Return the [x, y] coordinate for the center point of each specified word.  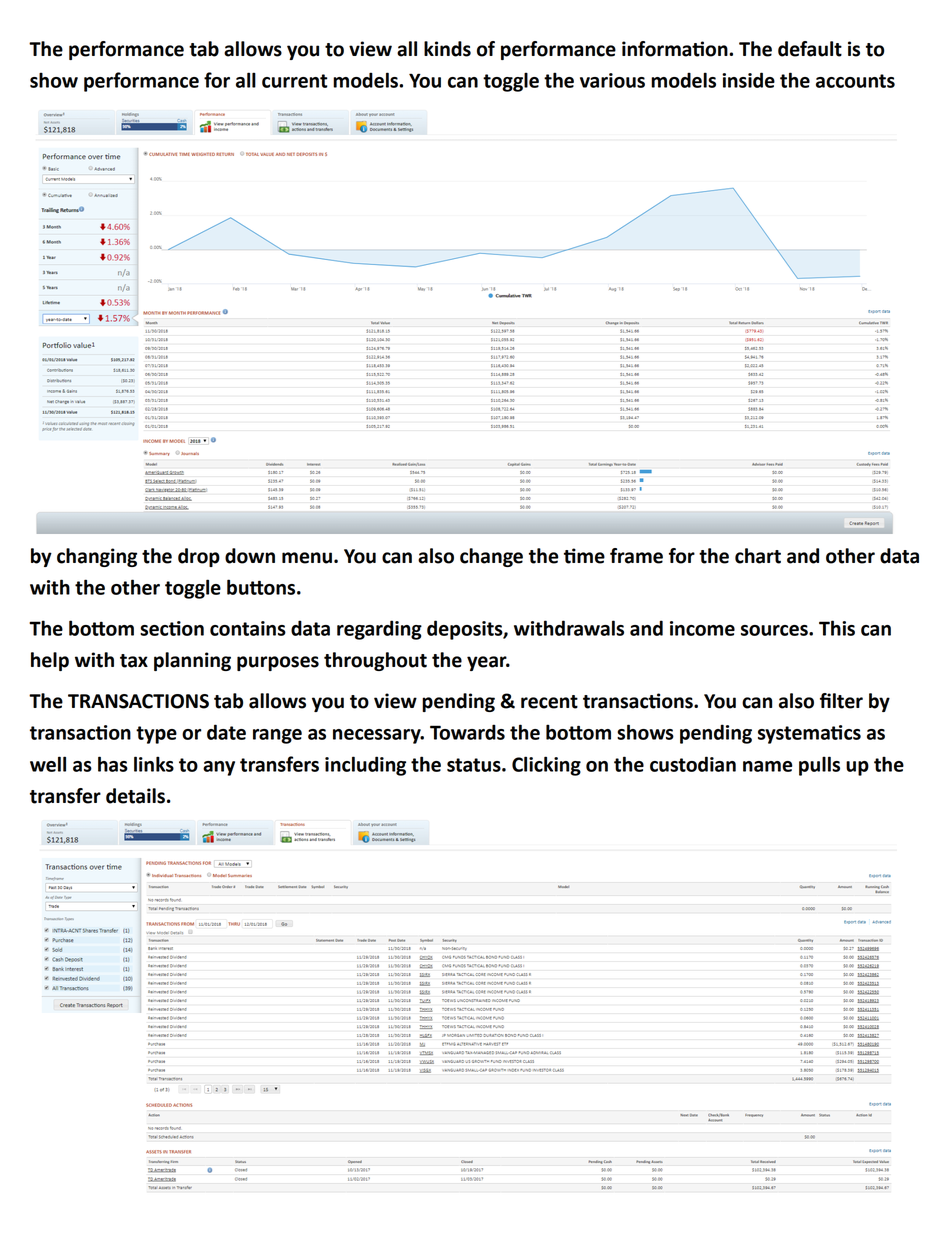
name [768, 766]
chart [758, 556]
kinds [447, 49]
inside [748, 80]
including [365, 766]
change [491, 557]
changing [97, 557]
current [295, 81]
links [154, 764]
